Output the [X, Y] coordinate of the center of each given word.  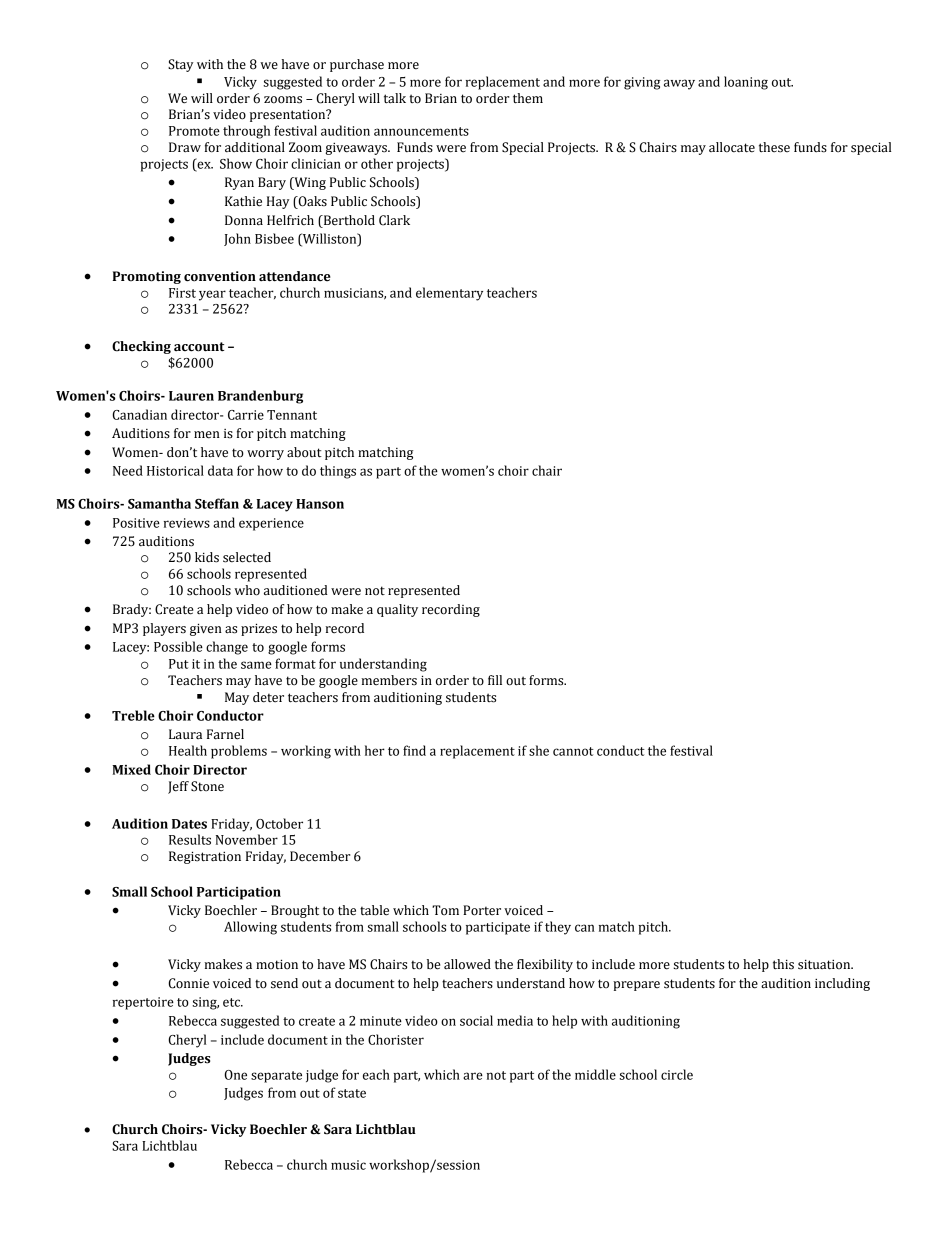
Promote [194, 131]
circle [677, 1074]
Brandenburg [260, 397]
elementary [449, 294]
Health [188, 750]
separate [276, 1077]
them [528, 98]
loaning [746, 83]
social [476, 1020]
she [539, 750]
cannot [573, 751]
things [338, 472]
